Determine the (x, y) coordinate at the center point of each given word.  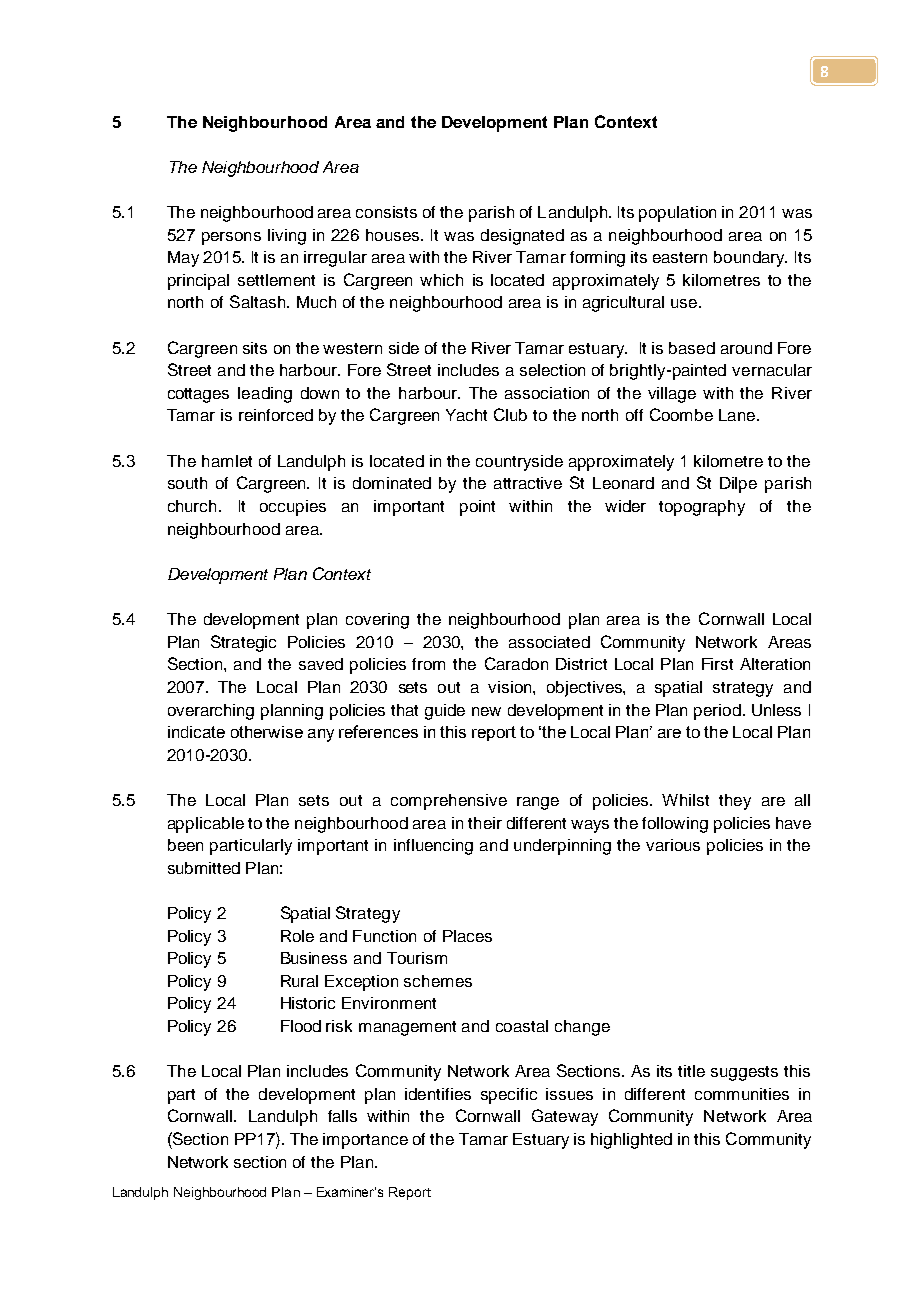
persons (231, 238)
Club (510, 414)
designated (522, 237)
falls (342, 1116)
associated (549, 642)
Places (467, 936)
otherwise (267, 732)
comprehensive (449, 802)
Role (297, 936)
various (673, 845)
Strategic (243, 643)
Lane (737, 415)
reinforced (276, 415)
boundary (750, 259)
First (717, 664)
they (735, 802)
